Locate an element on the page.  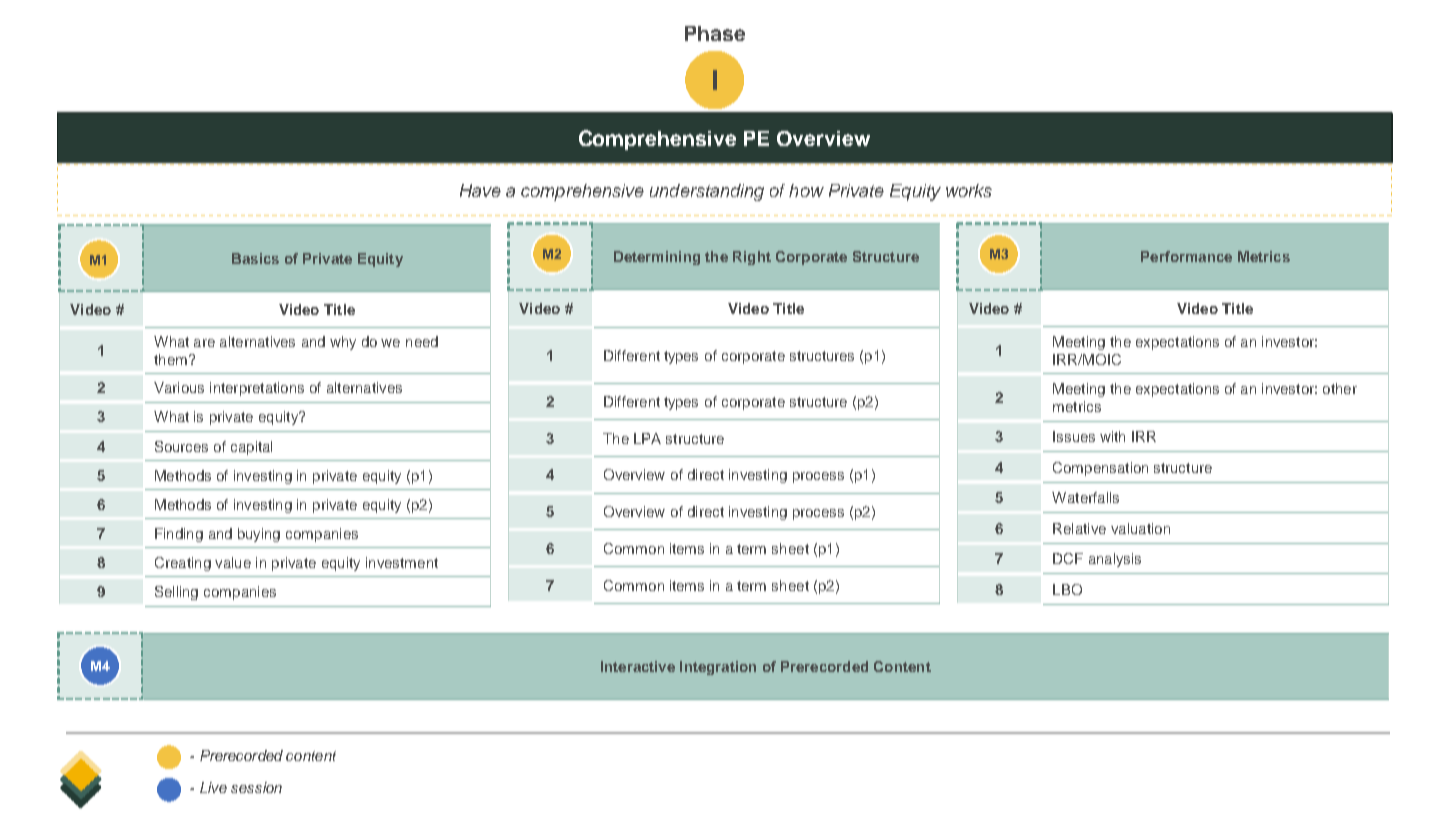
other is located at coordinates (1340, 388).
